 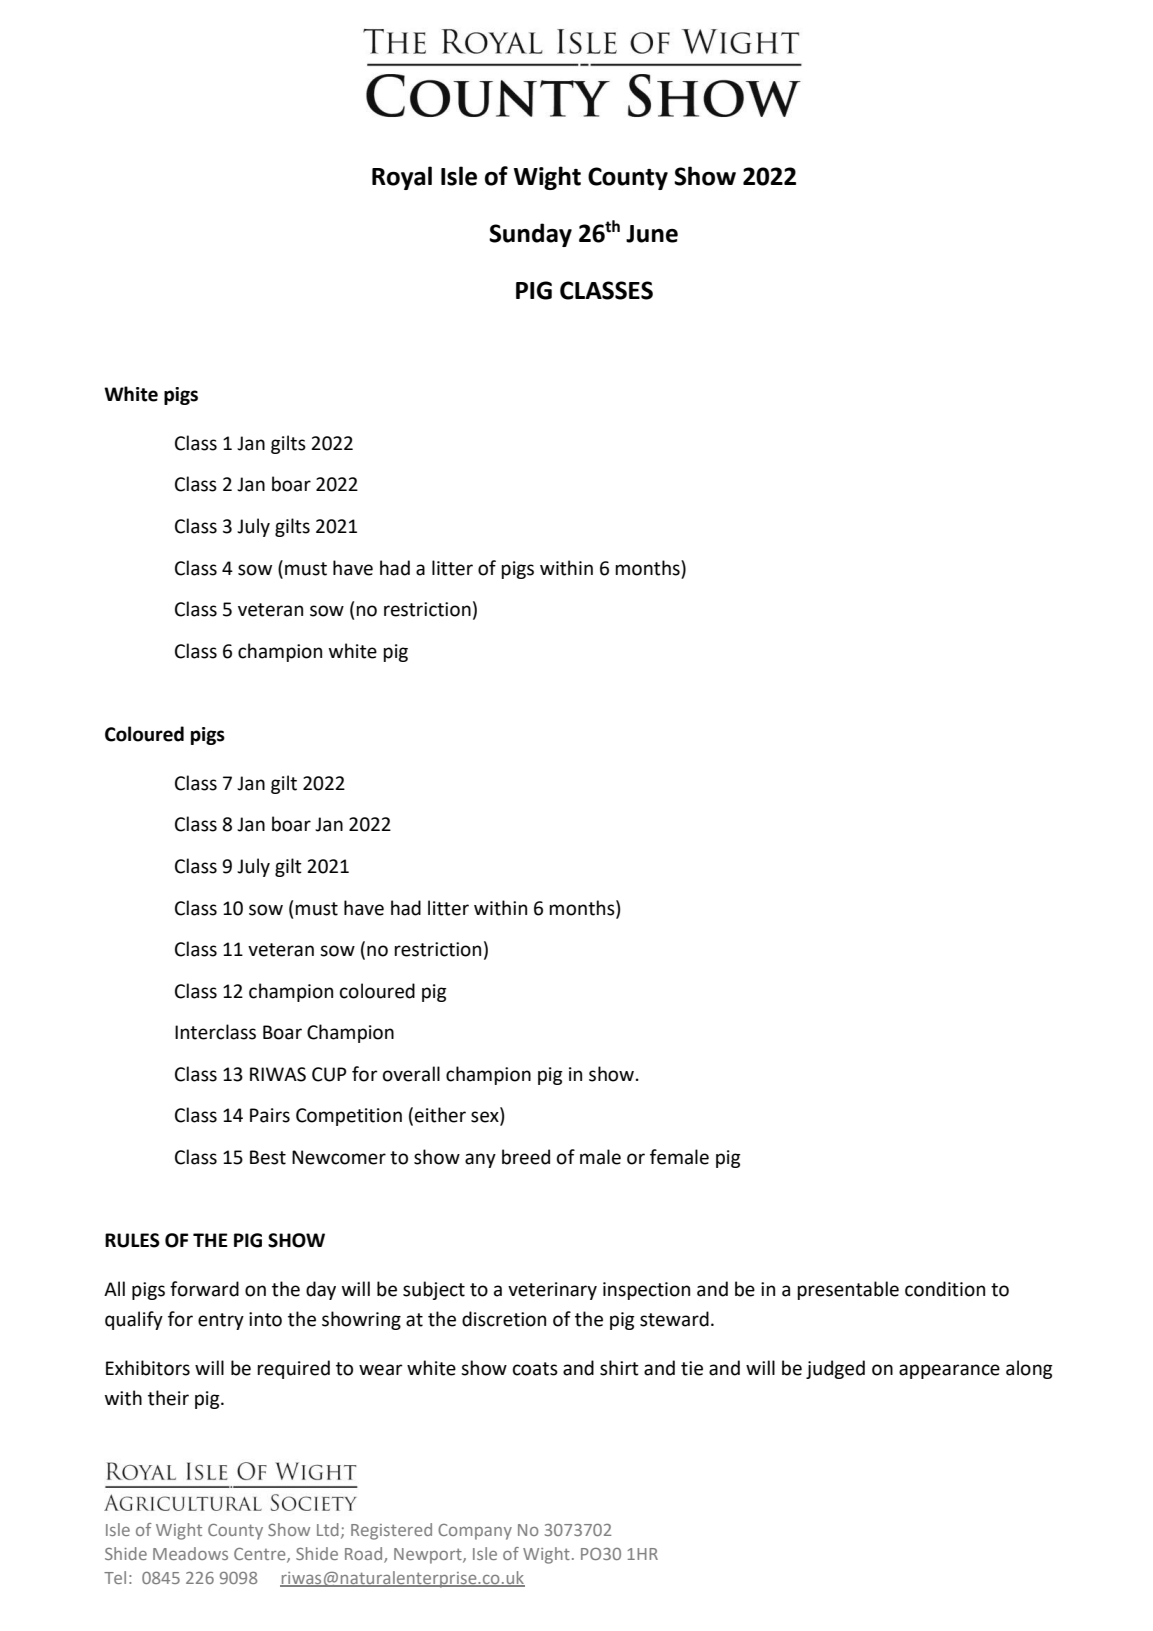 What do you see at coordinates (486, 1118) in the page?
I see `sex` at bounding box center [486, 1118].
